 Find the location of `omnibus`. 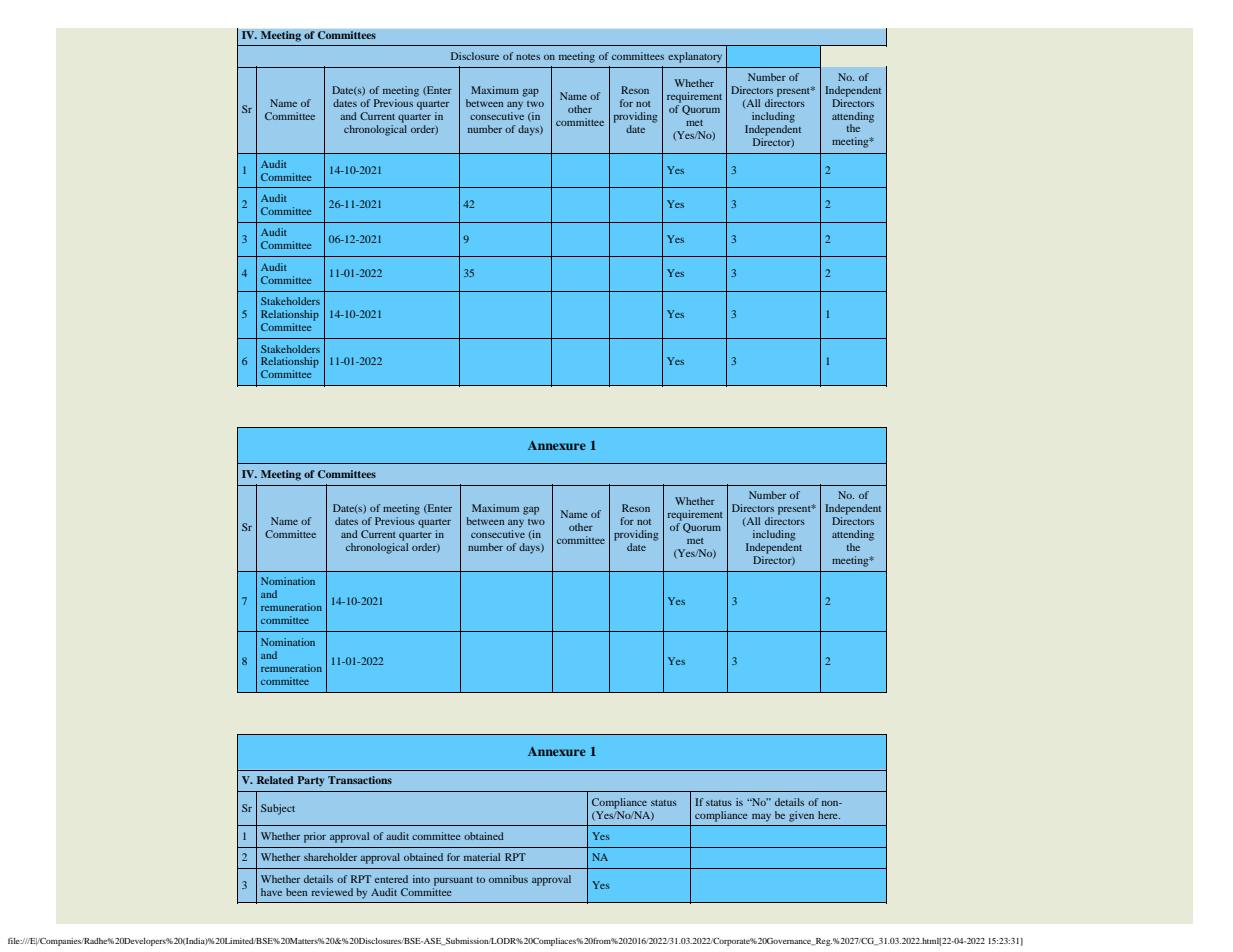

omnibus is located at coordinates (508, 879).
